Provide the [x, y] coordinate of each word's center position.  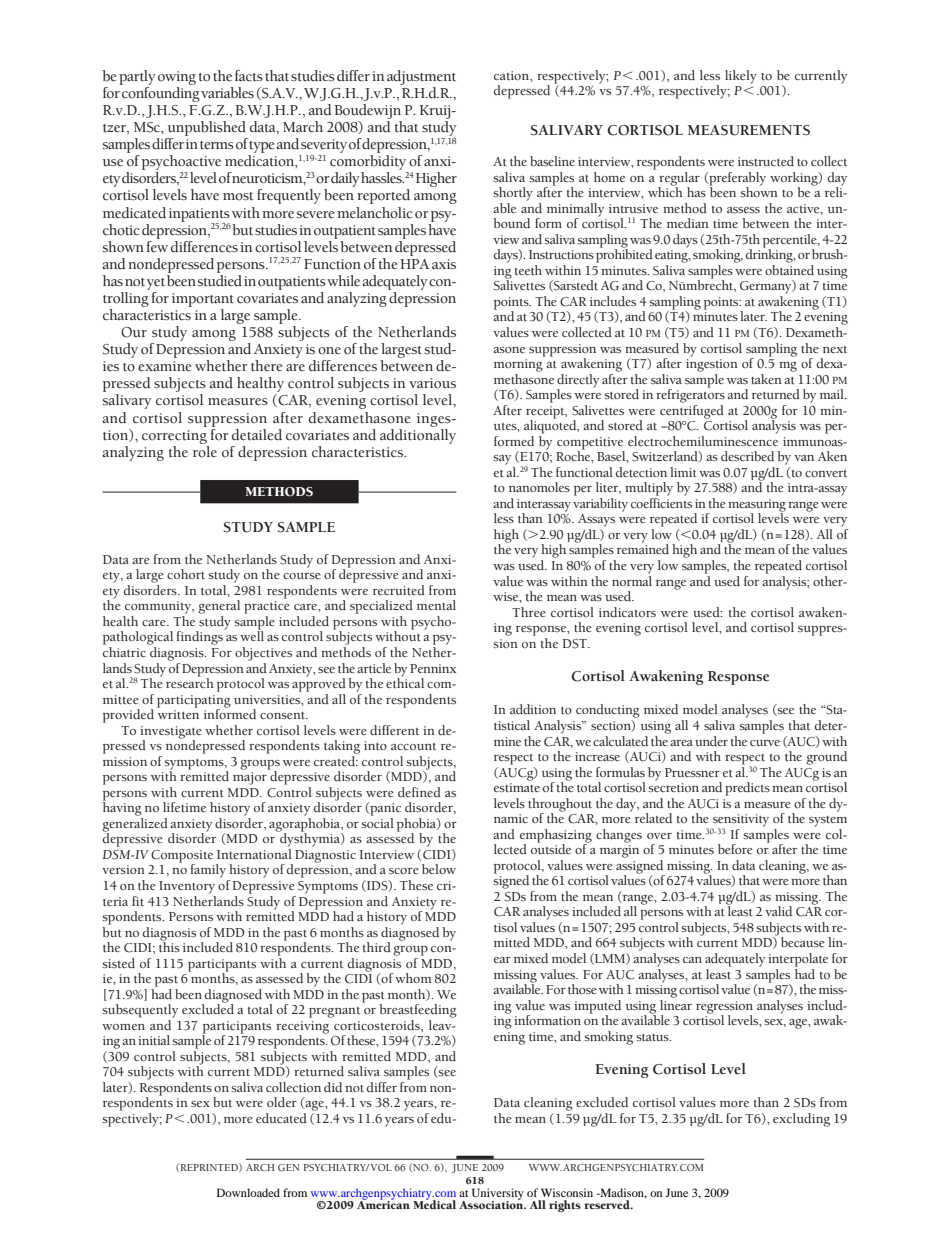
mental [436, 605]
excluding [801, 1120]
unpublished [207, 128]
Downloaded [248, 1192]
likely [741, 77]
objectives [263, 654]
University [498, 1195]
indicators [627, 612]
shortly [513, 194]
